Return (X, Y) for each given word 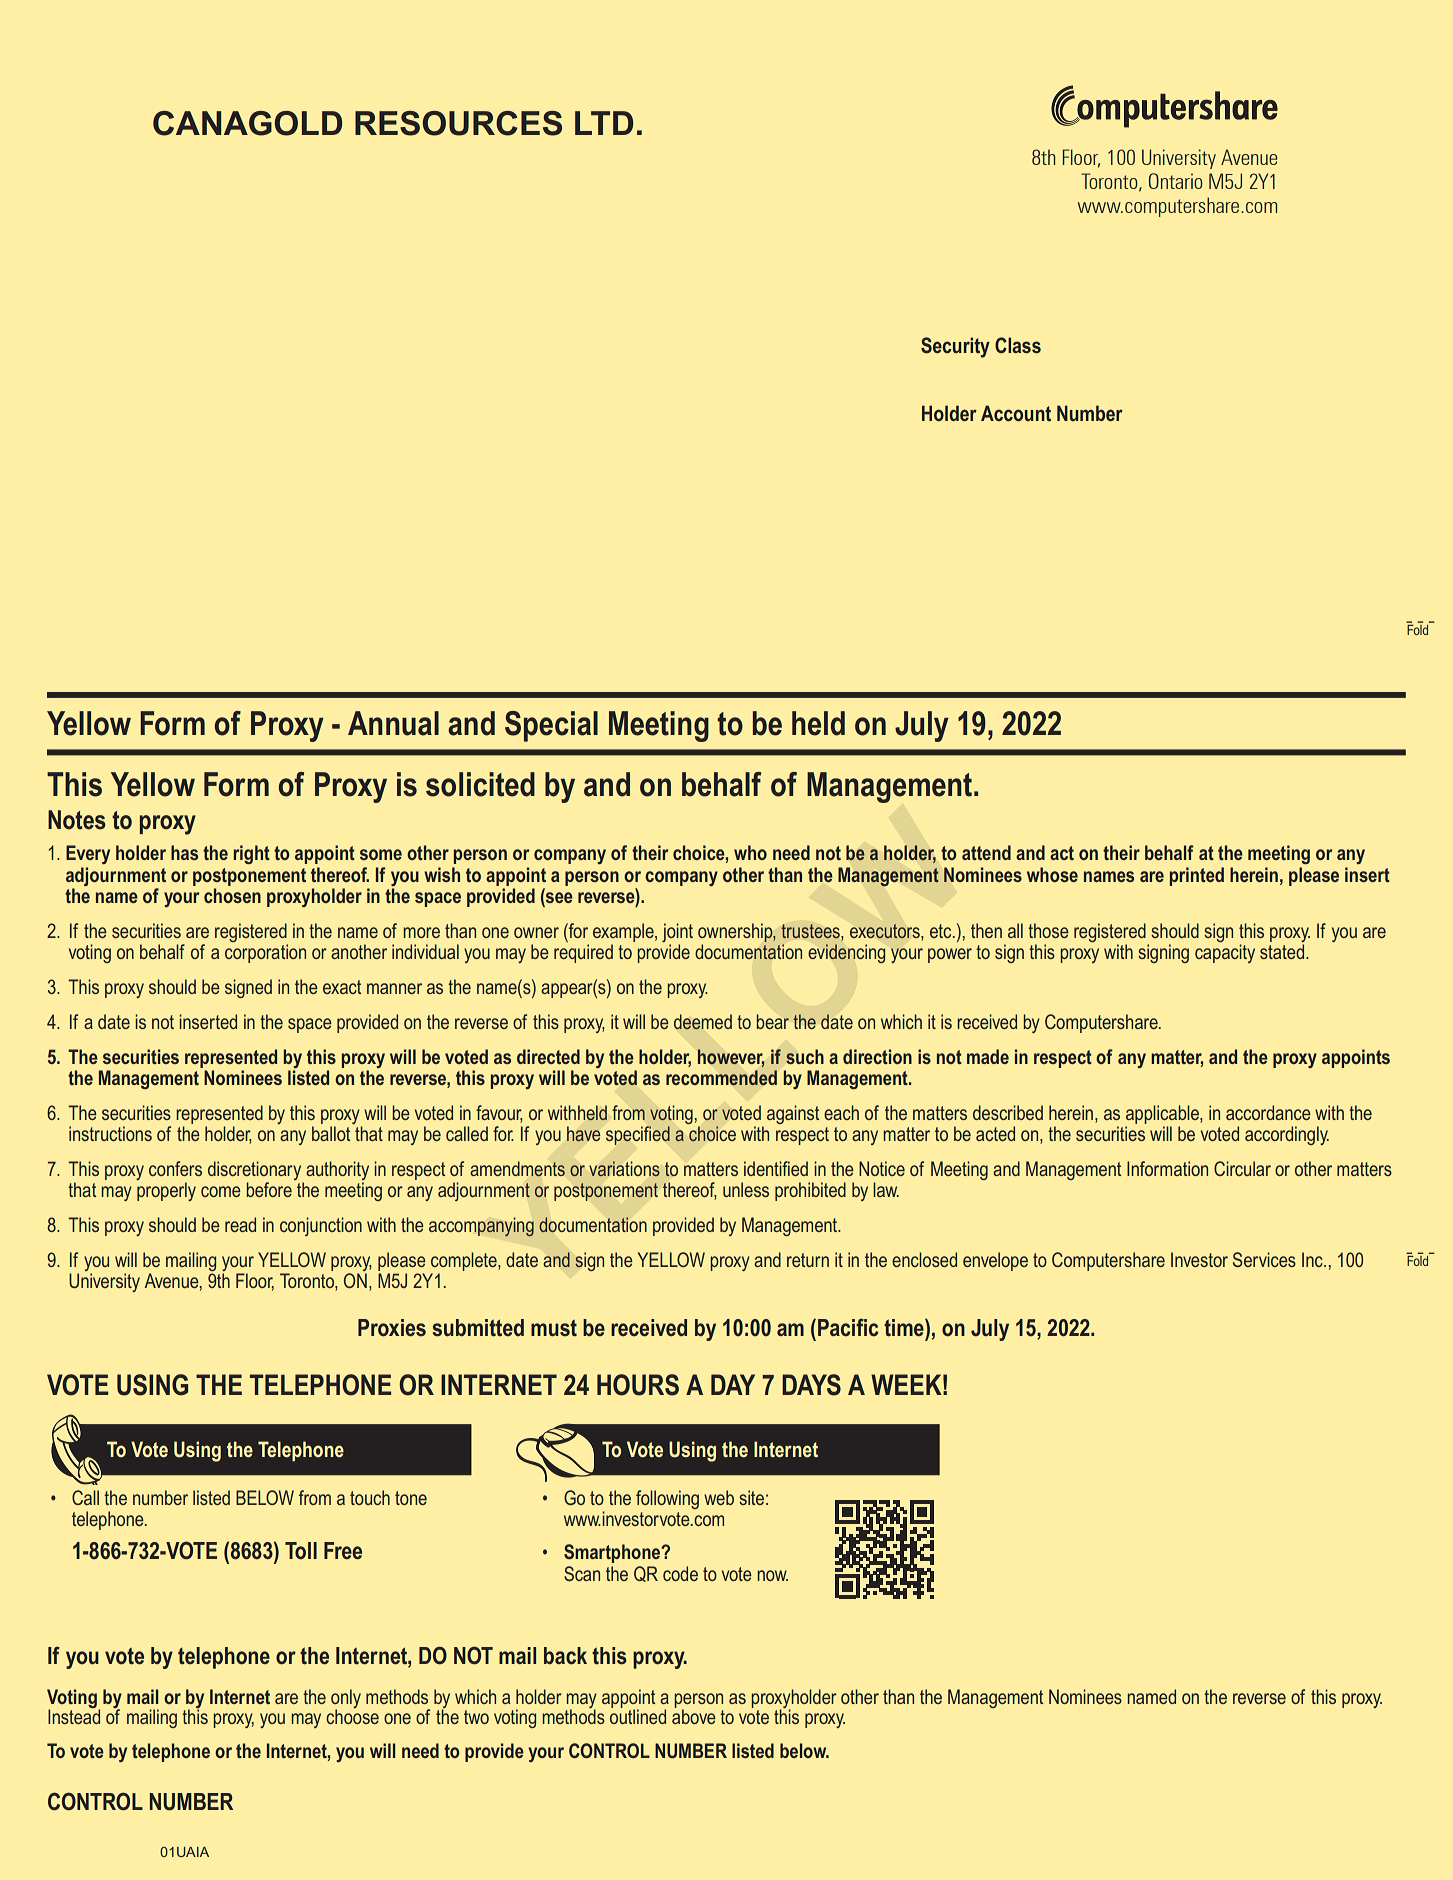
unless (746, 1189)
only (346, 1700)
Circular (1242, 1168)
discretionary (256, 1172)
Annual (393, 723)
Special (551, 726)
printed (1197, 876)
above (694, 1716)
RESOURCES (458, 123)
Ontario (1176, 181)
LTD (604, 123)
